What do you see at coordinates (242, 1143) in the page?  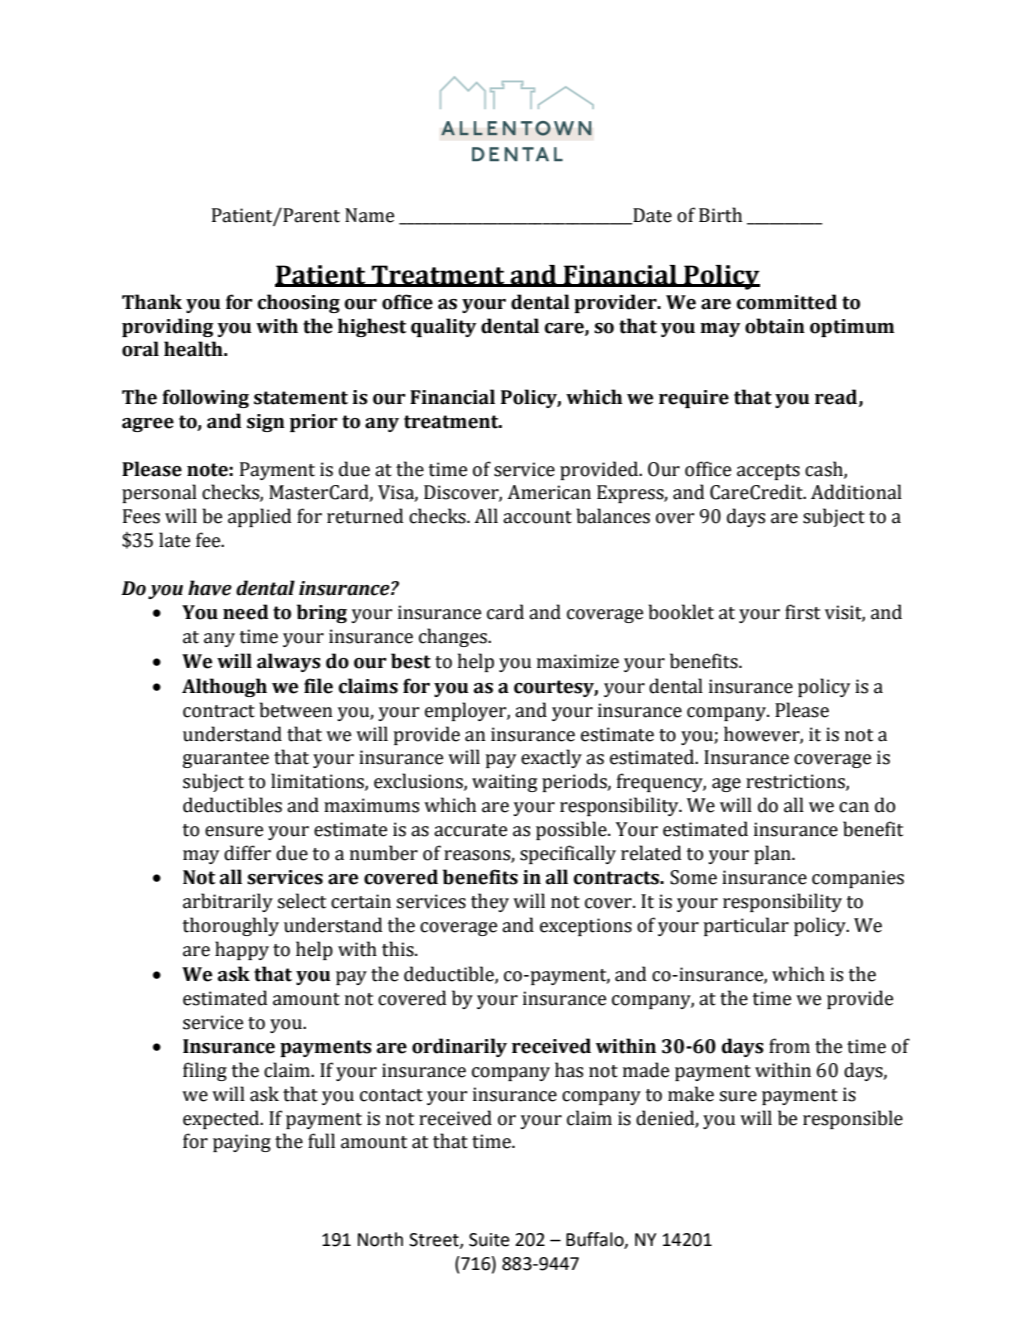 I see `paying` at bounding box center [242, 1143].
